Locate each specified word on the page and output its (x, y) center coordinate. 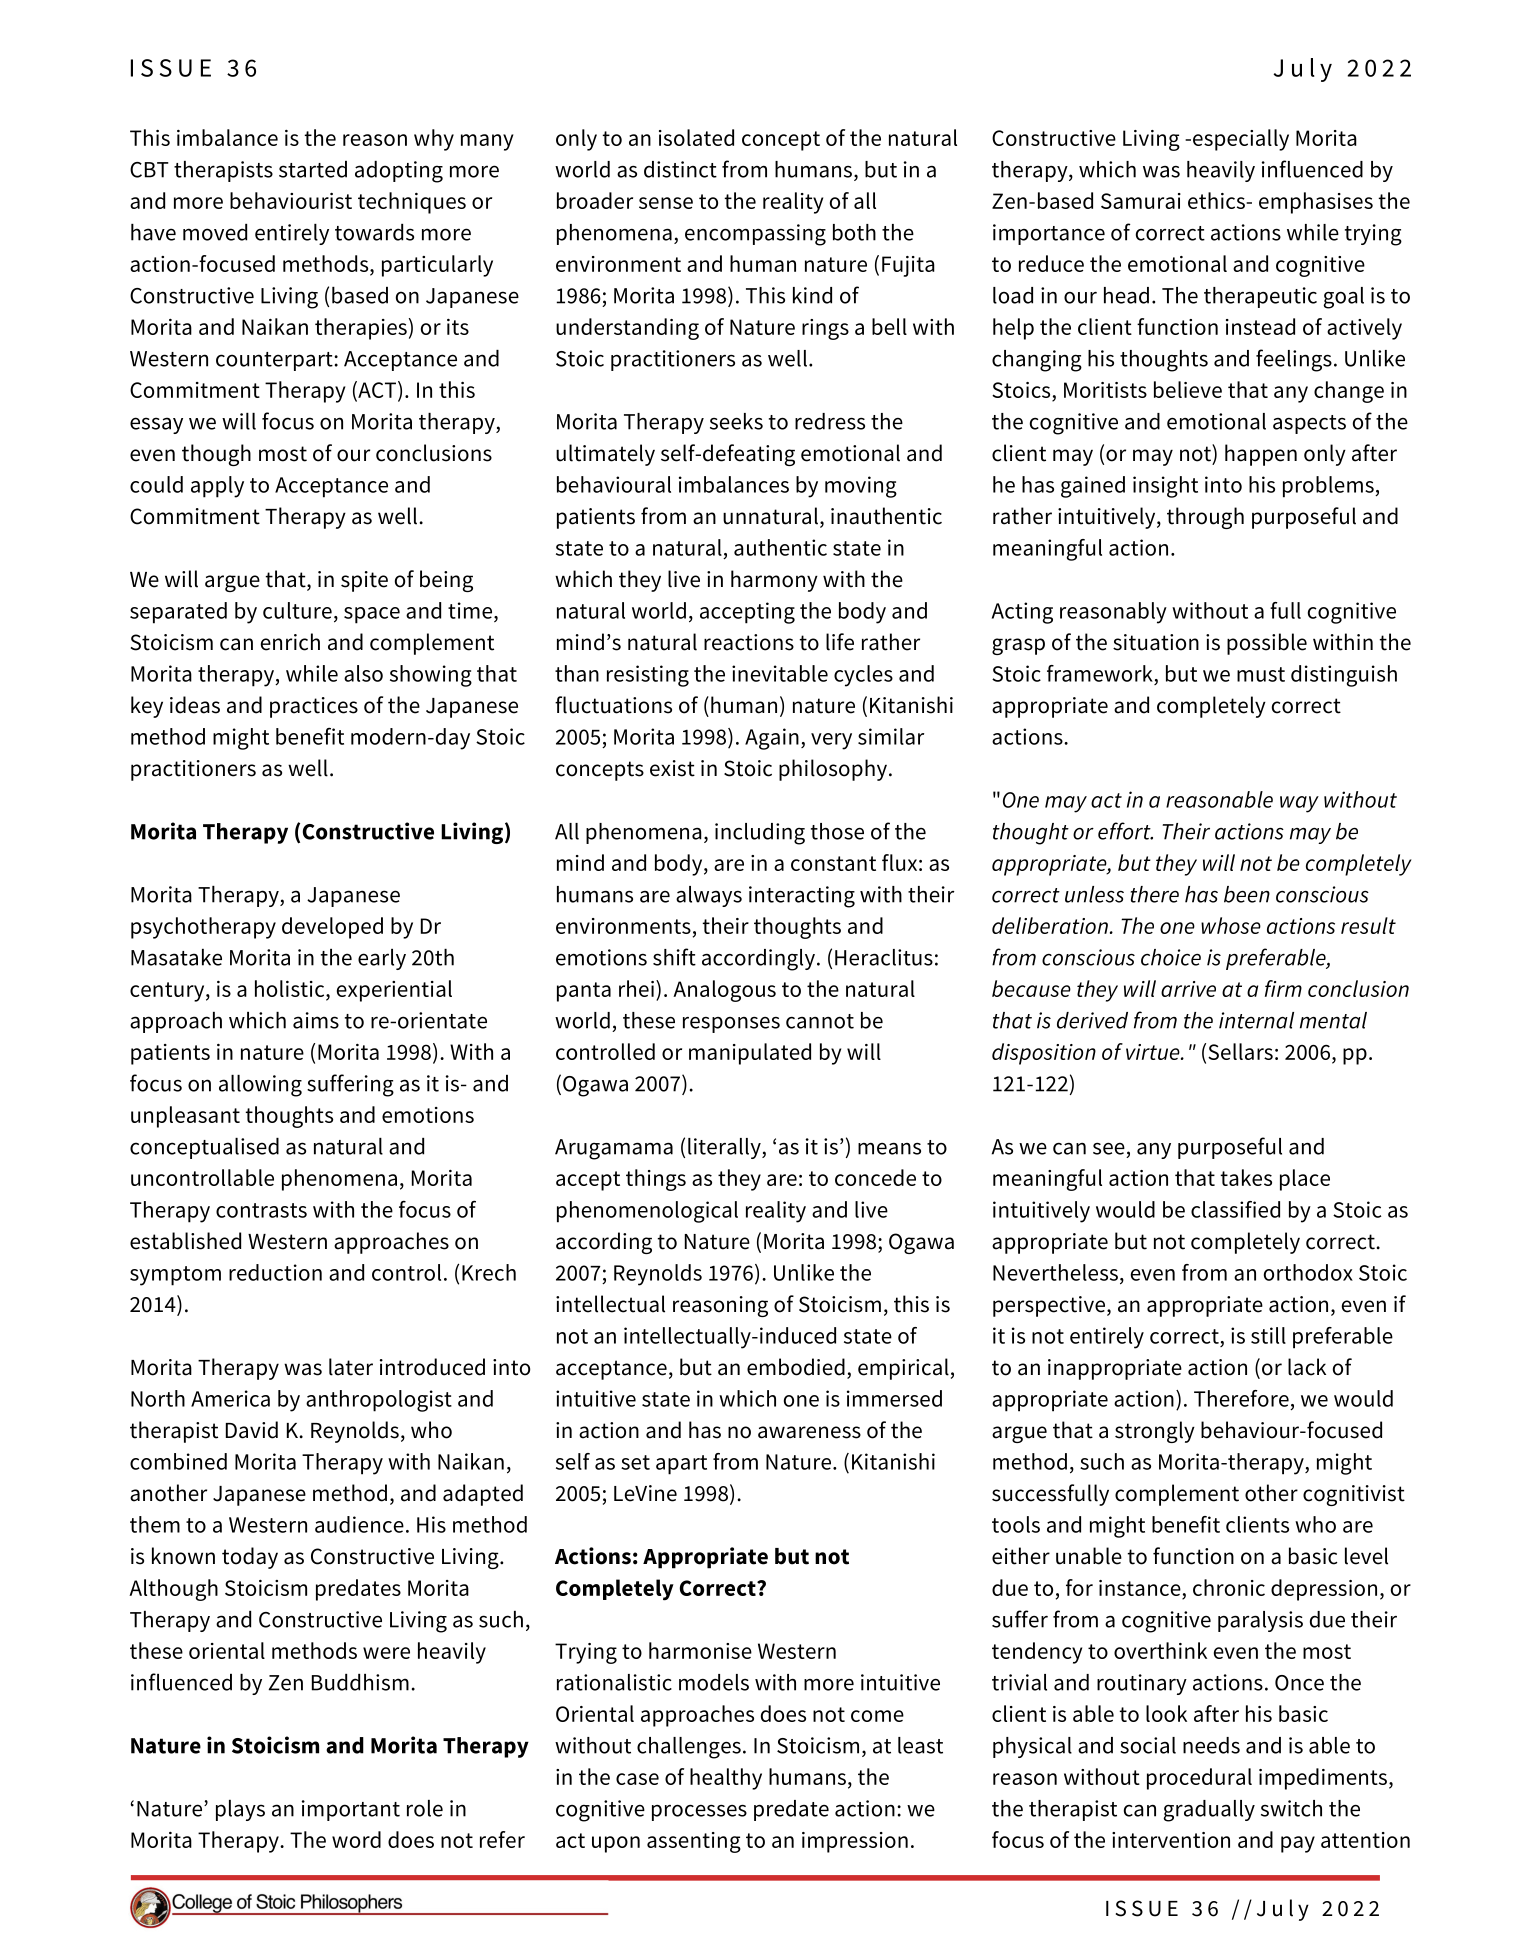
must (1261, 674)
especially (1241, 140)
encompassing (755, 235)
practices (314, 707)
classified (1235, 1209)
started (313, 169)
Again (772, 739)
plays (240, 1810)
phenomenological (647, 1212)
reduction (275, 1272)
